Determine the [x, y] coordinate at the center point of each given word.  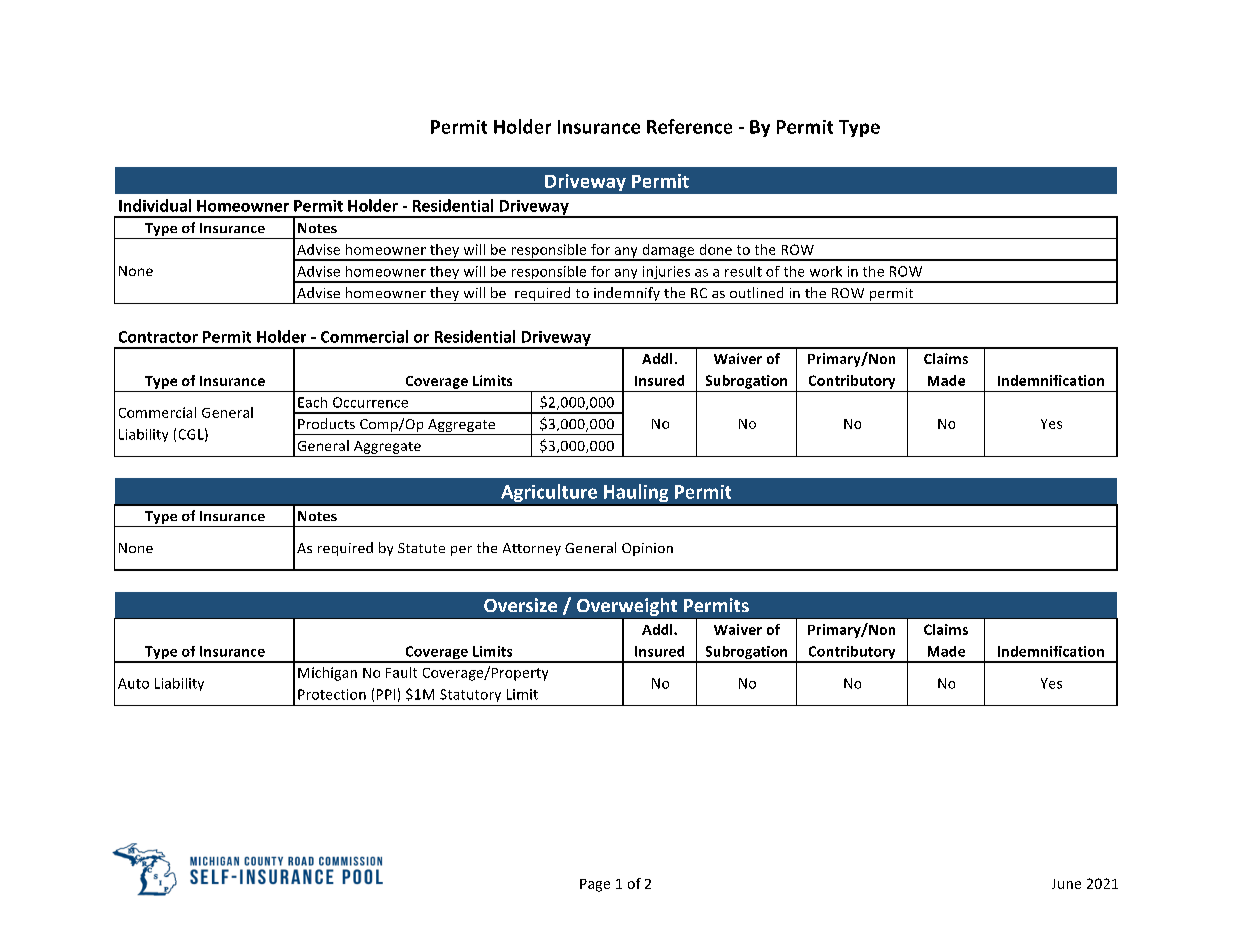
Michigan [327, 674]
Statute [421, 548]
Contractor [158, 337]
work [826, 271]
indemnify [627, 295]
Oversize [520, 605]
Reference [689, 126]
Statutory [470, 695]
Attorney [532, 549]
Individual [155, 205]
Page [595, 885]
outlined [756, 292]
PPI [386, 694]
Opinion [647, 549]
